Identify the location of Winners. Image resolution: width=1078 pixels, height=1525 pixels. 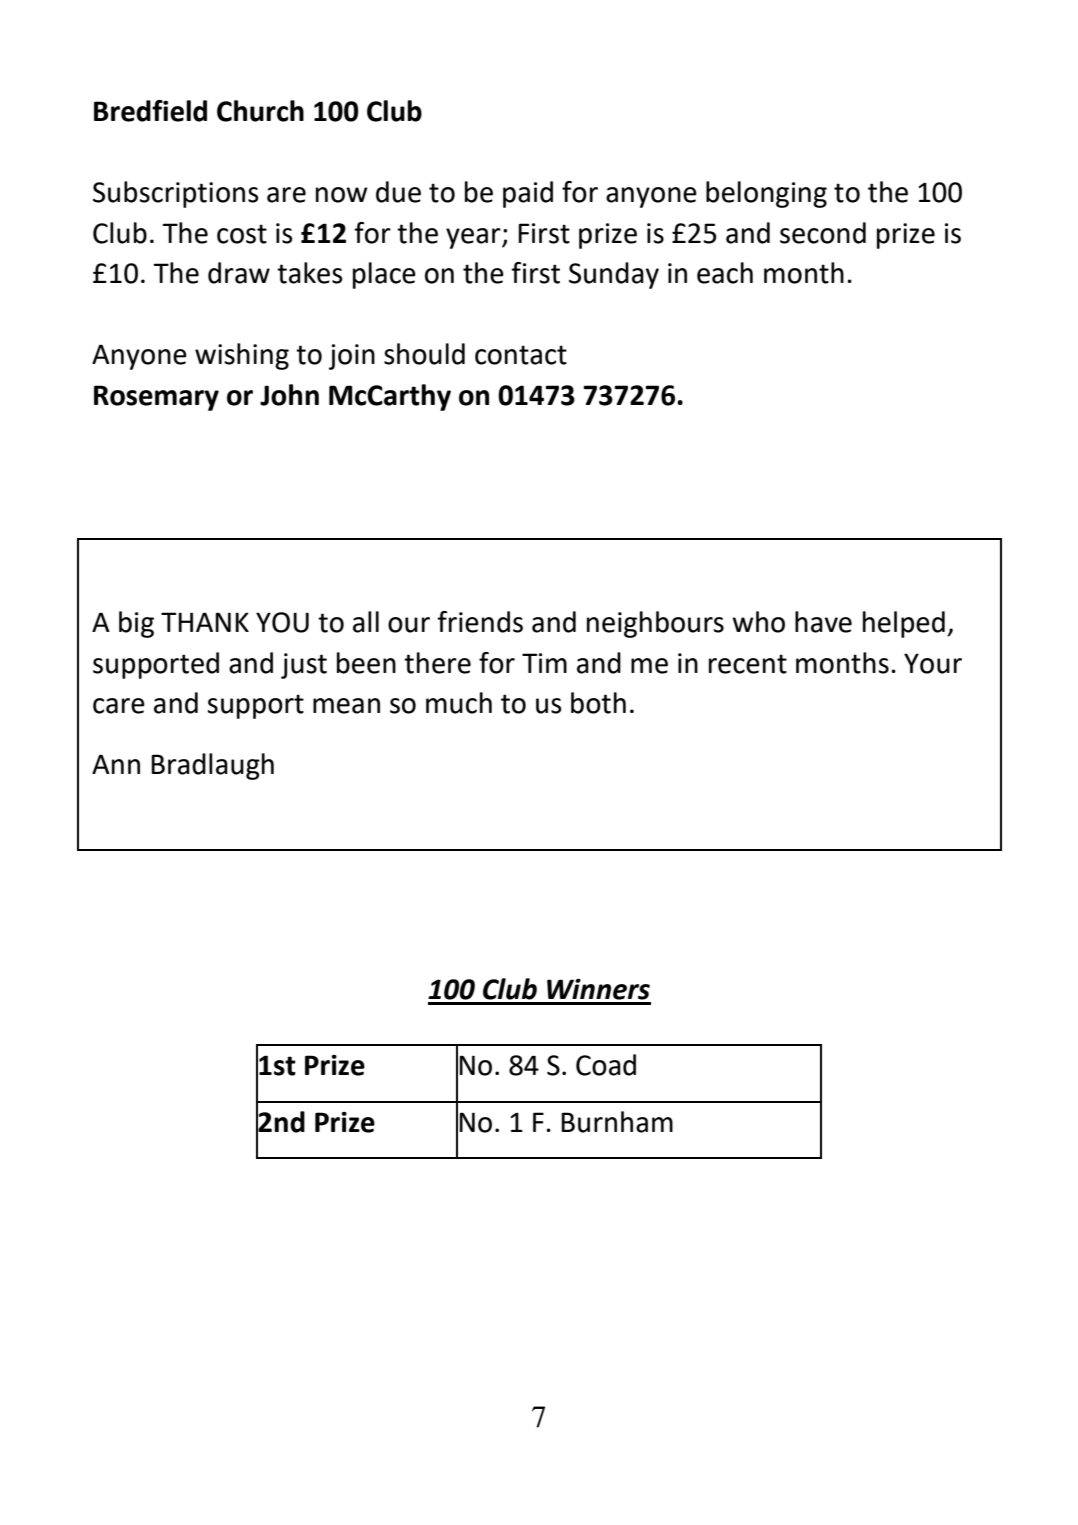
(598, 989).
